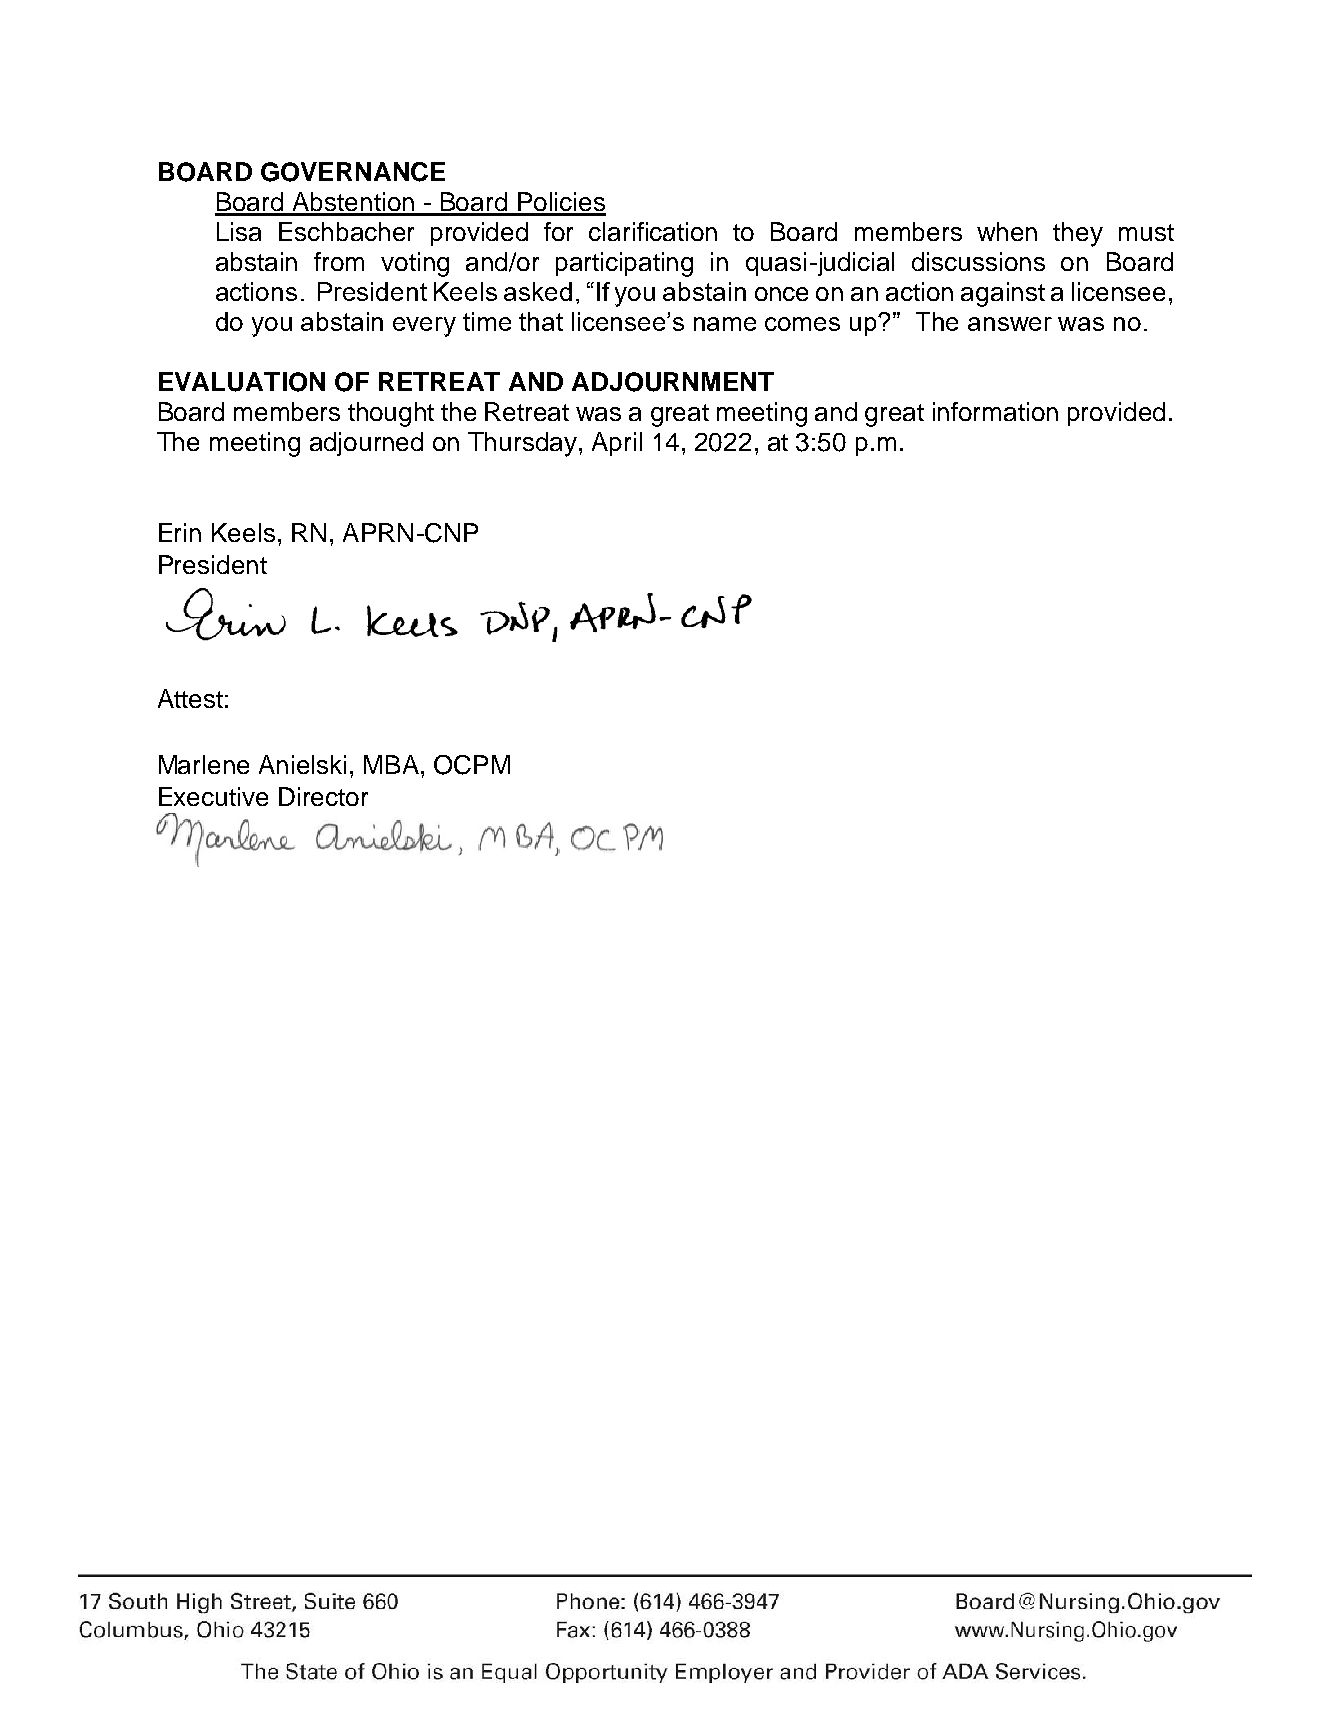  What do you see at coordinates (204, 764) in the page?
I see `Marlene` at bounding box center [204, 764].
